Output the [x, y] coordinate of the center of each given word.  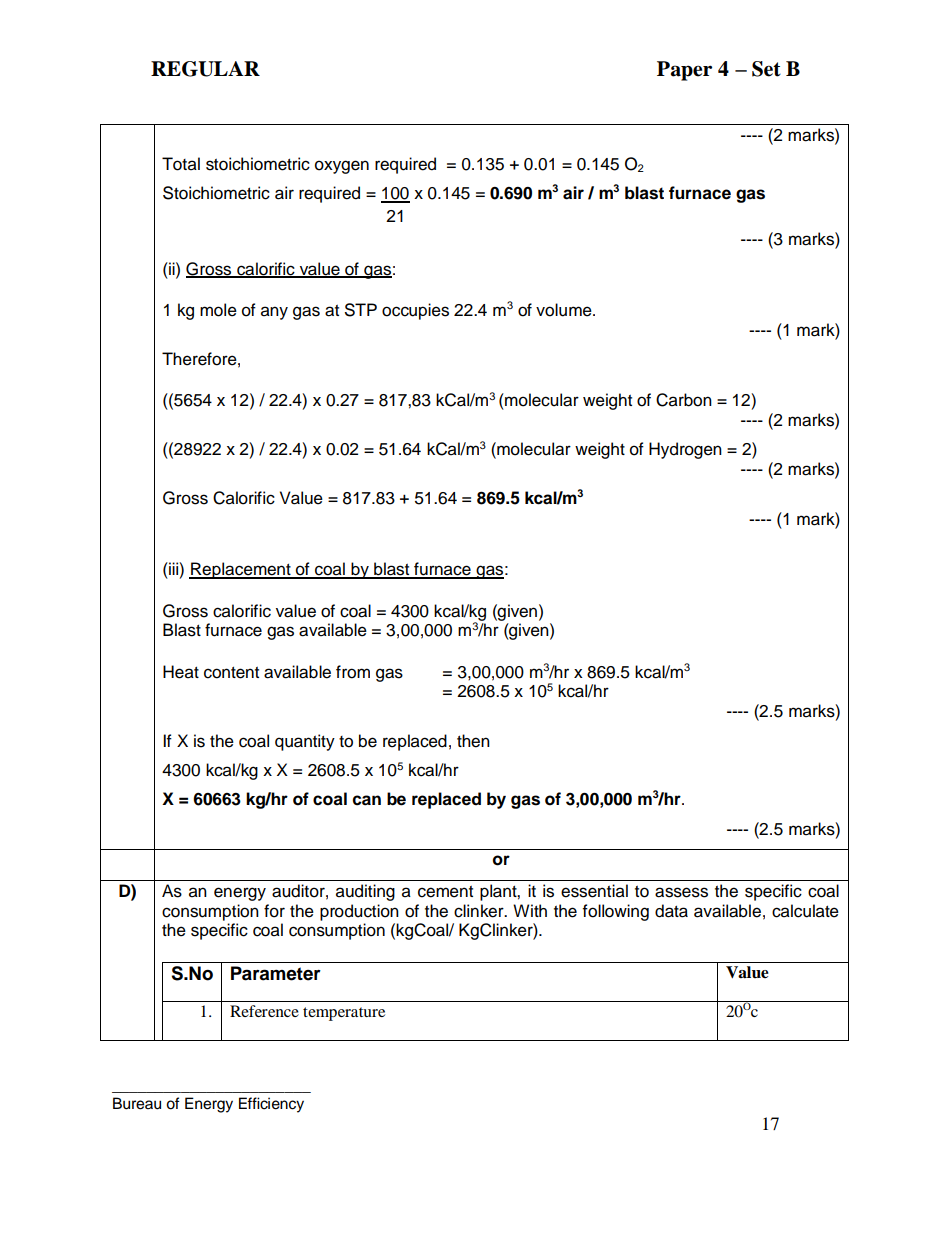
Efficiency [271, 1105]
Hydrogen [685, 450]
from [353, 672]
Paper [684, 71]
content [231, 673]
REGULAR [205, 69]
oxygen [342, 167]
